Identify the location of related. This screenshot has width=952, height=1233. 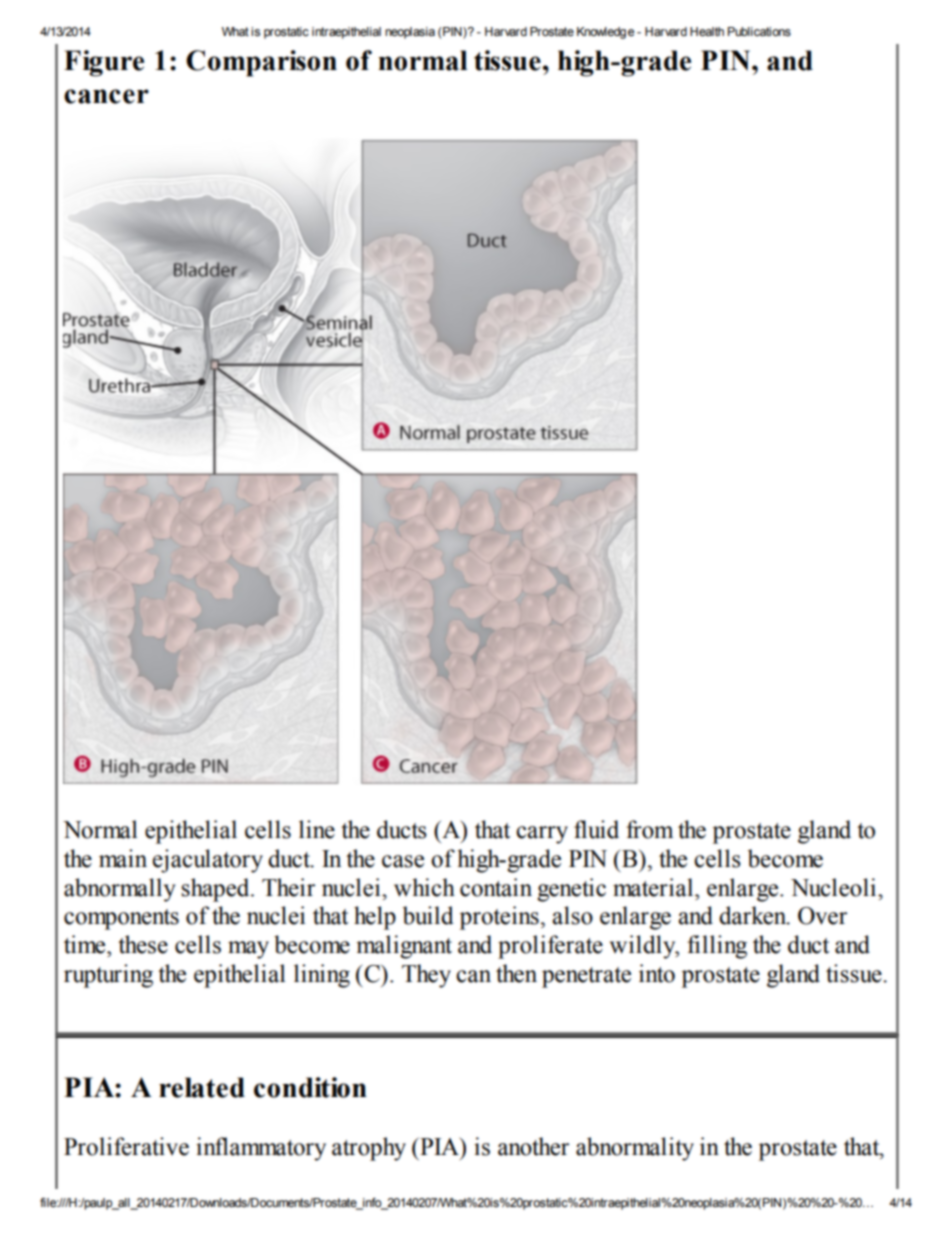
(202, 1087).
